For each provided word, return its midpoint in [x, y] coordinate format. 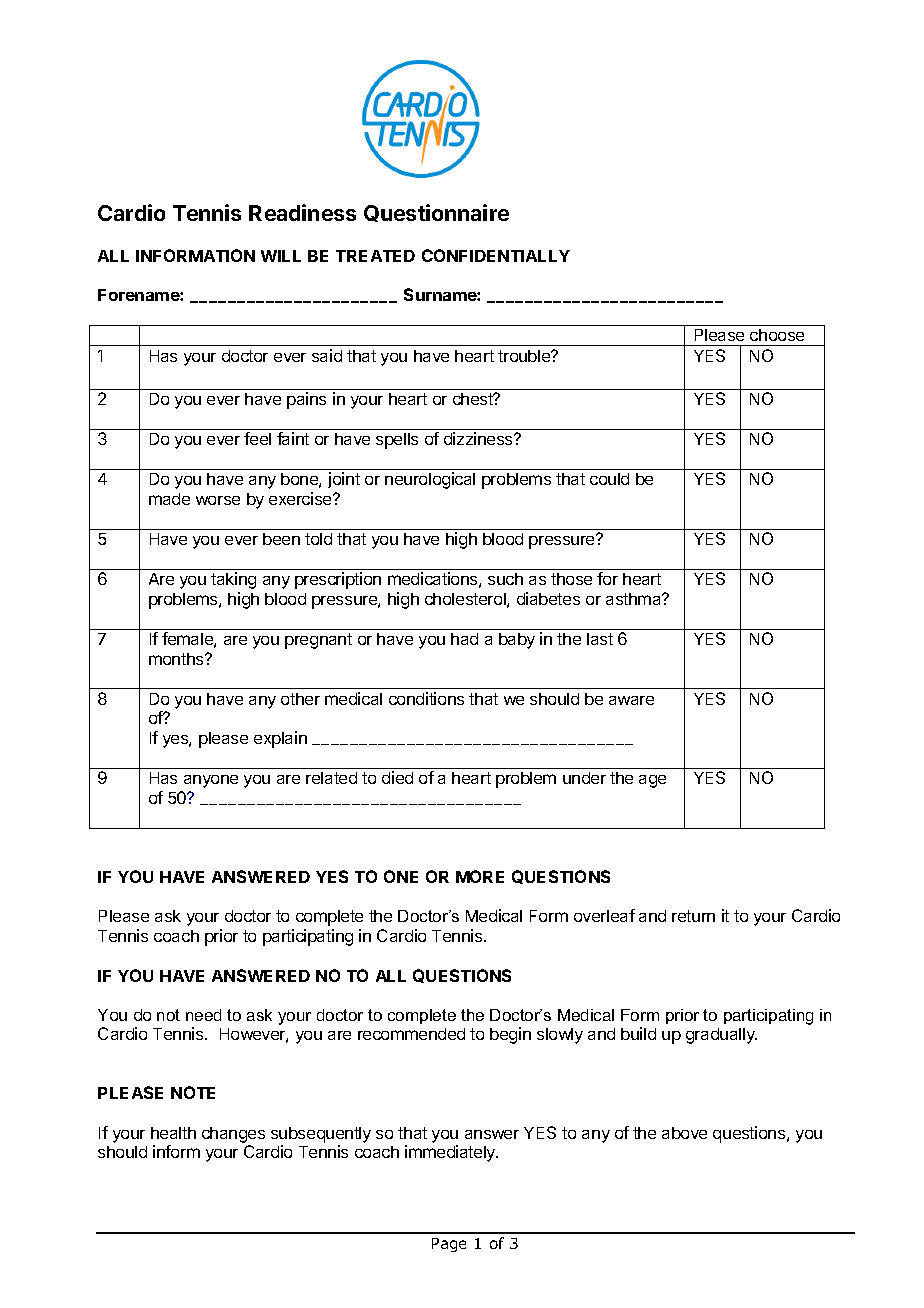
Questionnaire [436, 213]
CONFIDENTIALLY [496, 255]
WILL [281, 256]
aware [631, 700]
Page [449, 1245]
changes [233, 1135]
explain [280, 739]
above [684, 1133]
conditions [426, 698]
